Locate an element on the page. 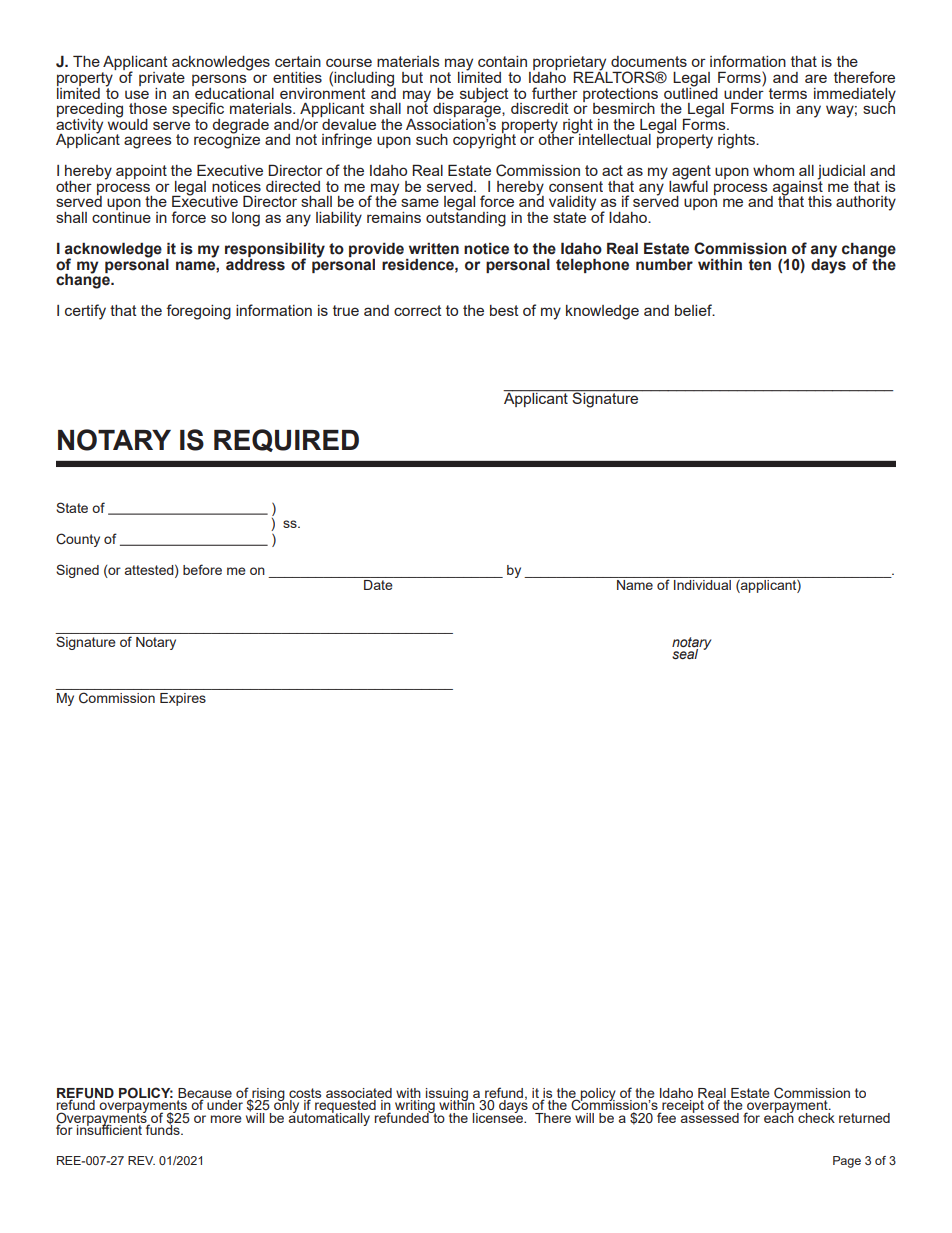 This document has width=952, height=1233. private is located at coordinates (162, 79).
